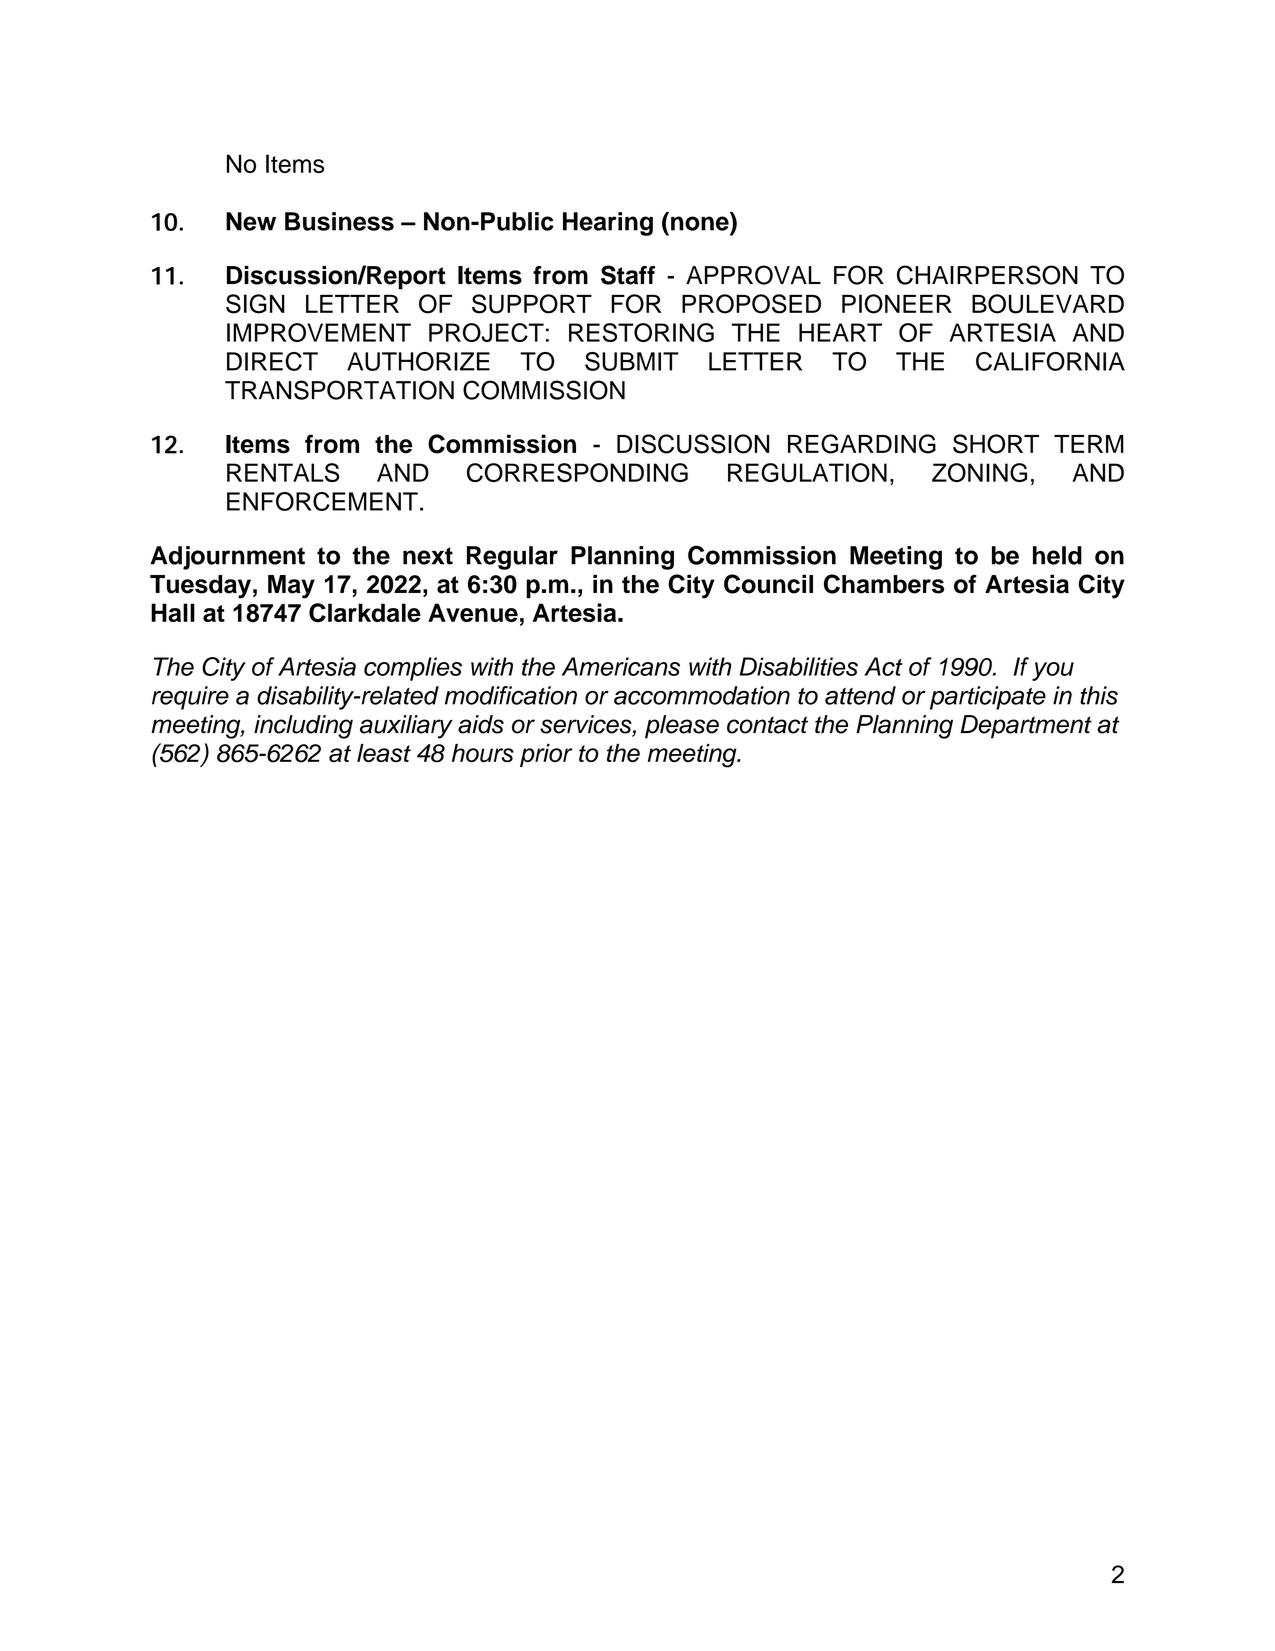  What do you see at coordinates (251, 221) in the page?
I see `New` at bounding box center [251, 221].
